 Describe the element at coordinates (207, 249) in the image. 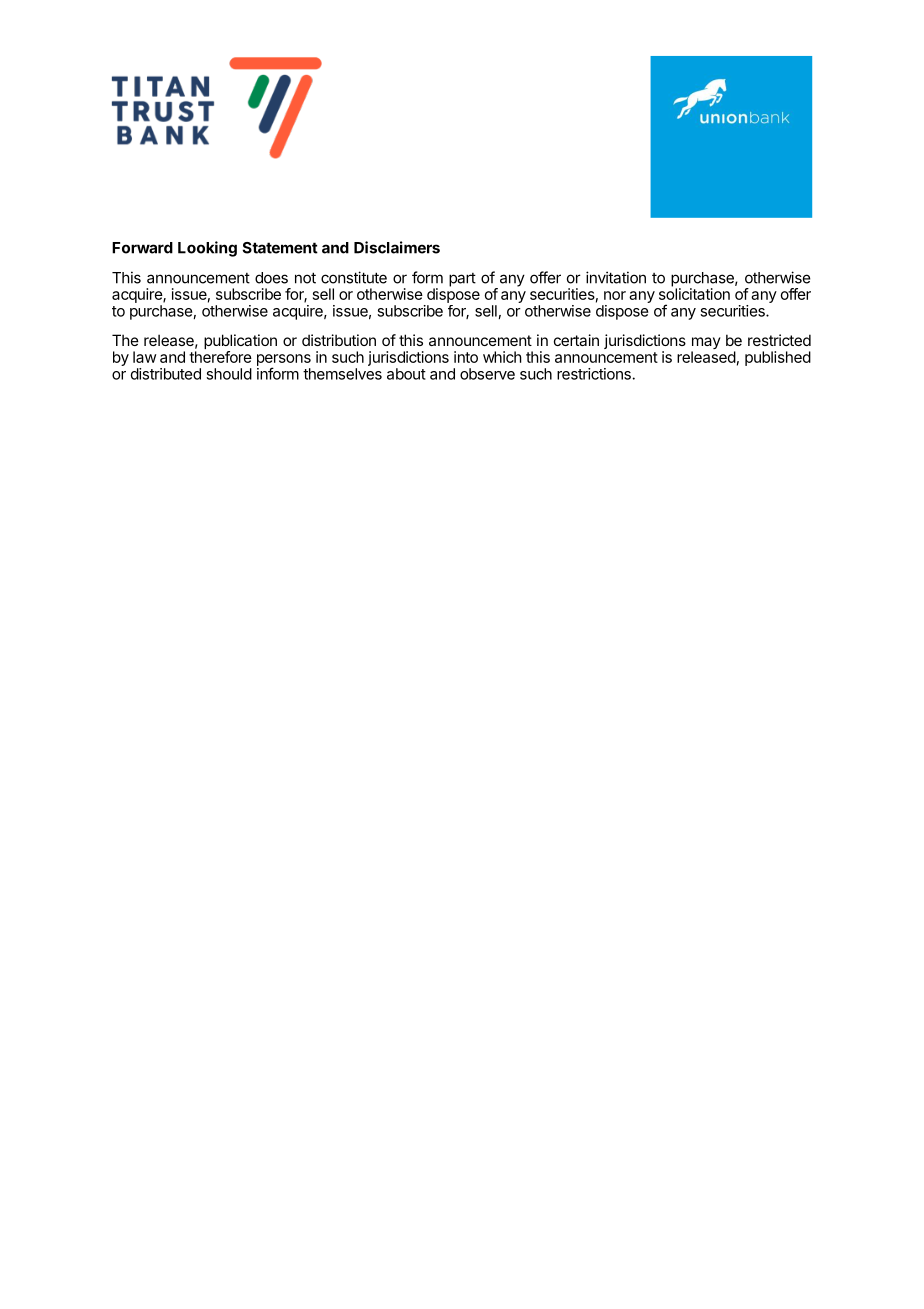

I see `Looking` at that location.
